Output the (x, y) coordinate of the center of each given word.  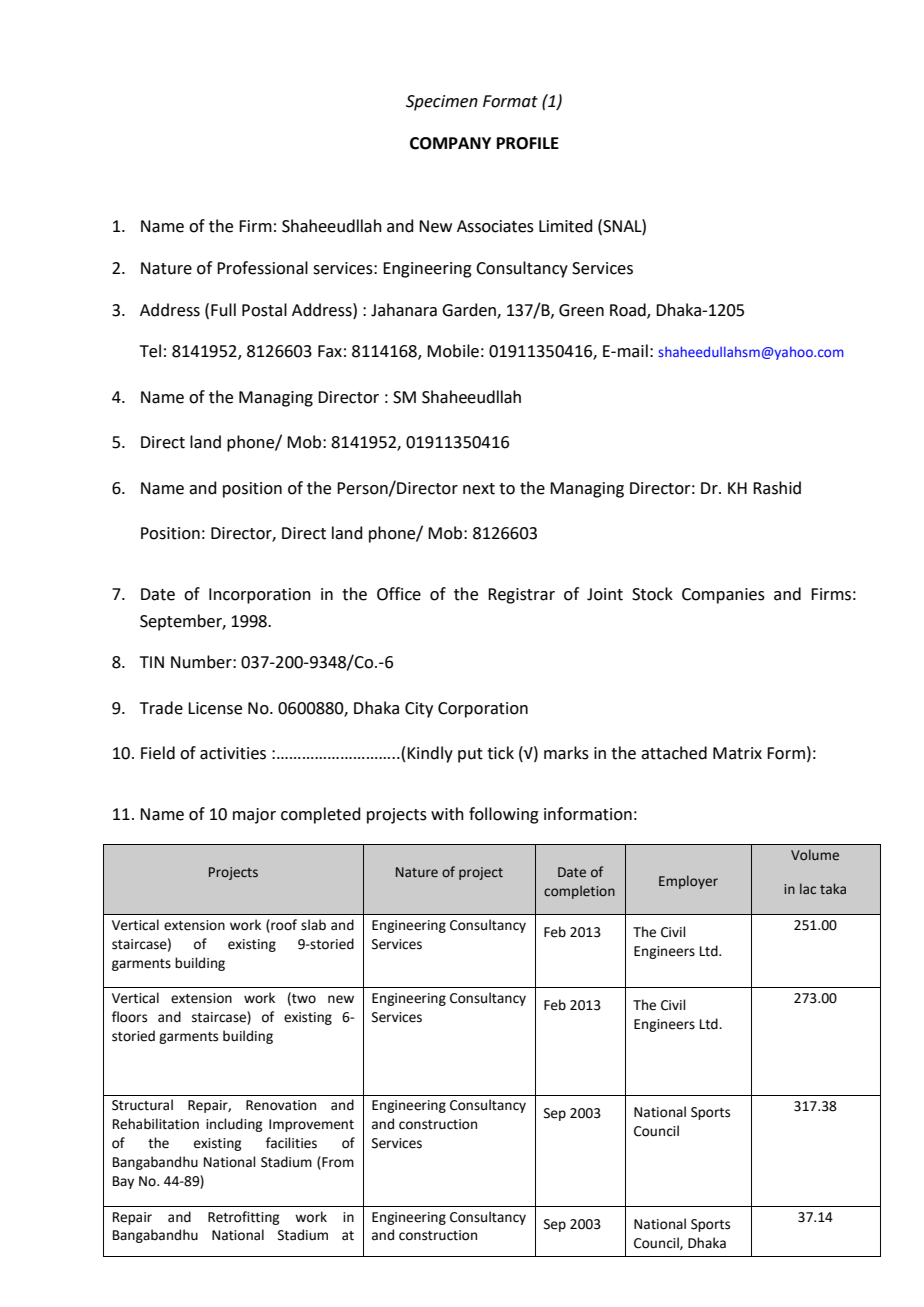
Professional (262, 268)
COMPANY (450, 143)
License (215, 708)
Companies (723, 596)
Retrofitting (243, 1218)
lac (808, 888)
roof (283, 925)
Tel (150, 351)
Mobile (453, 351)
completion (579, 892)
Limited (566, 226)
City (419, 710)
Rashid (777, 488)
